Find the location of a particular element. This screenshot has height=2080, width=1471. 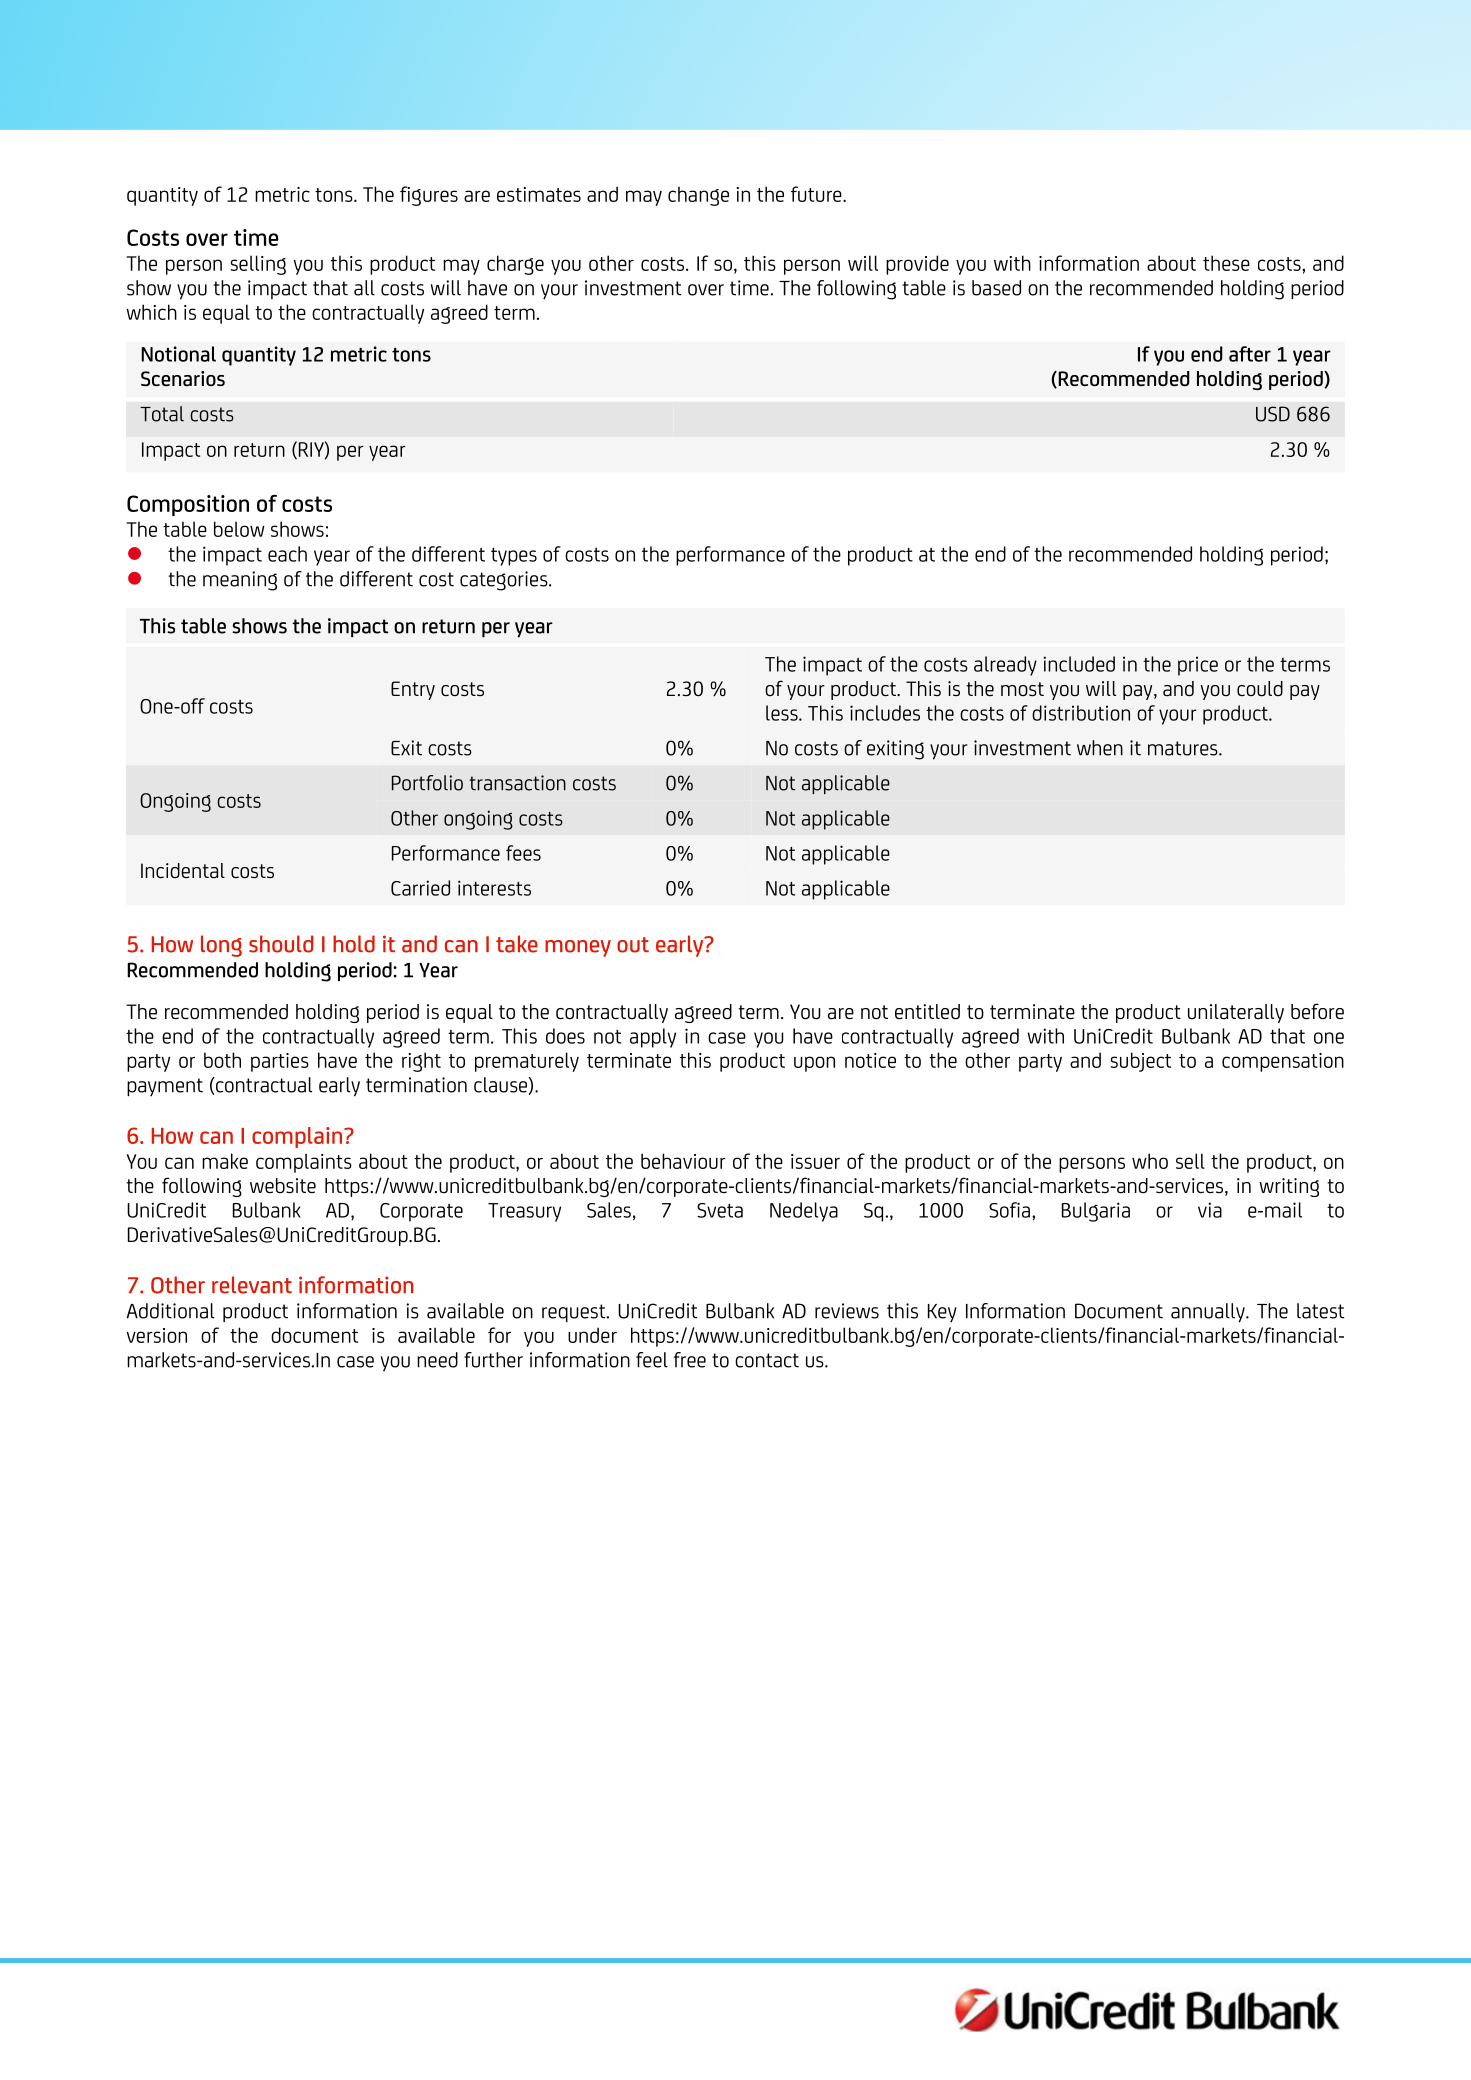

matures is located at coordinates (1184, 748).
